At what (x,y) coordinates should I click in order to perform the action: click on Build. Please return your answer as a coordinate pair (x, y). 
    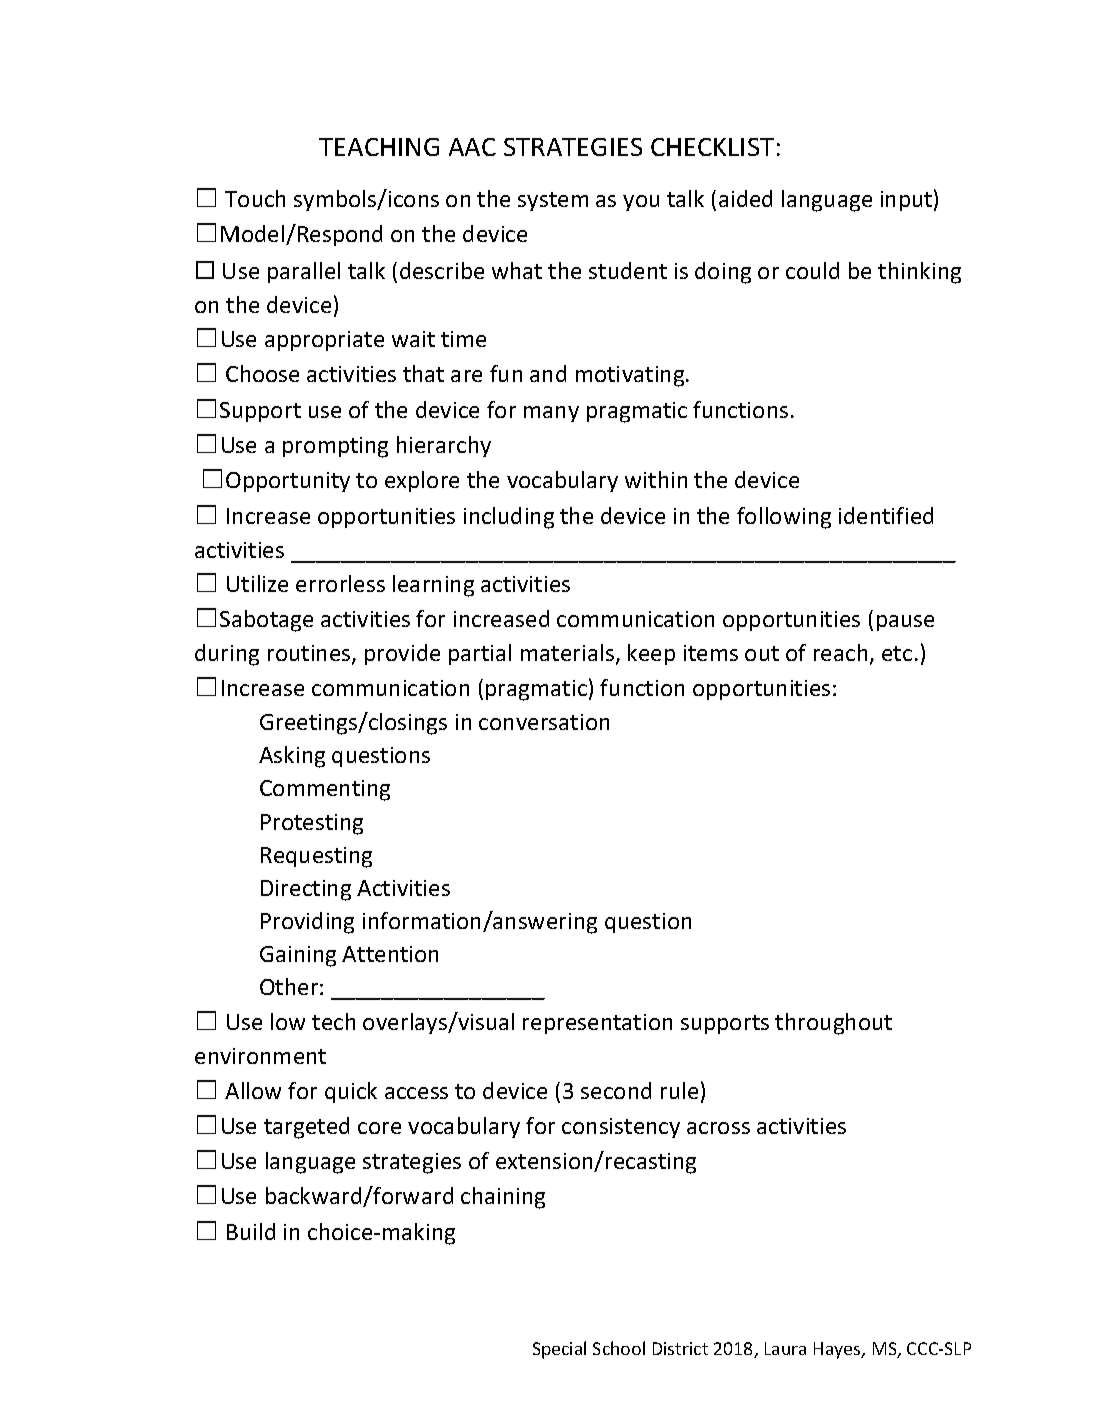
    Looking at the image, I should click on (251, 1231).
